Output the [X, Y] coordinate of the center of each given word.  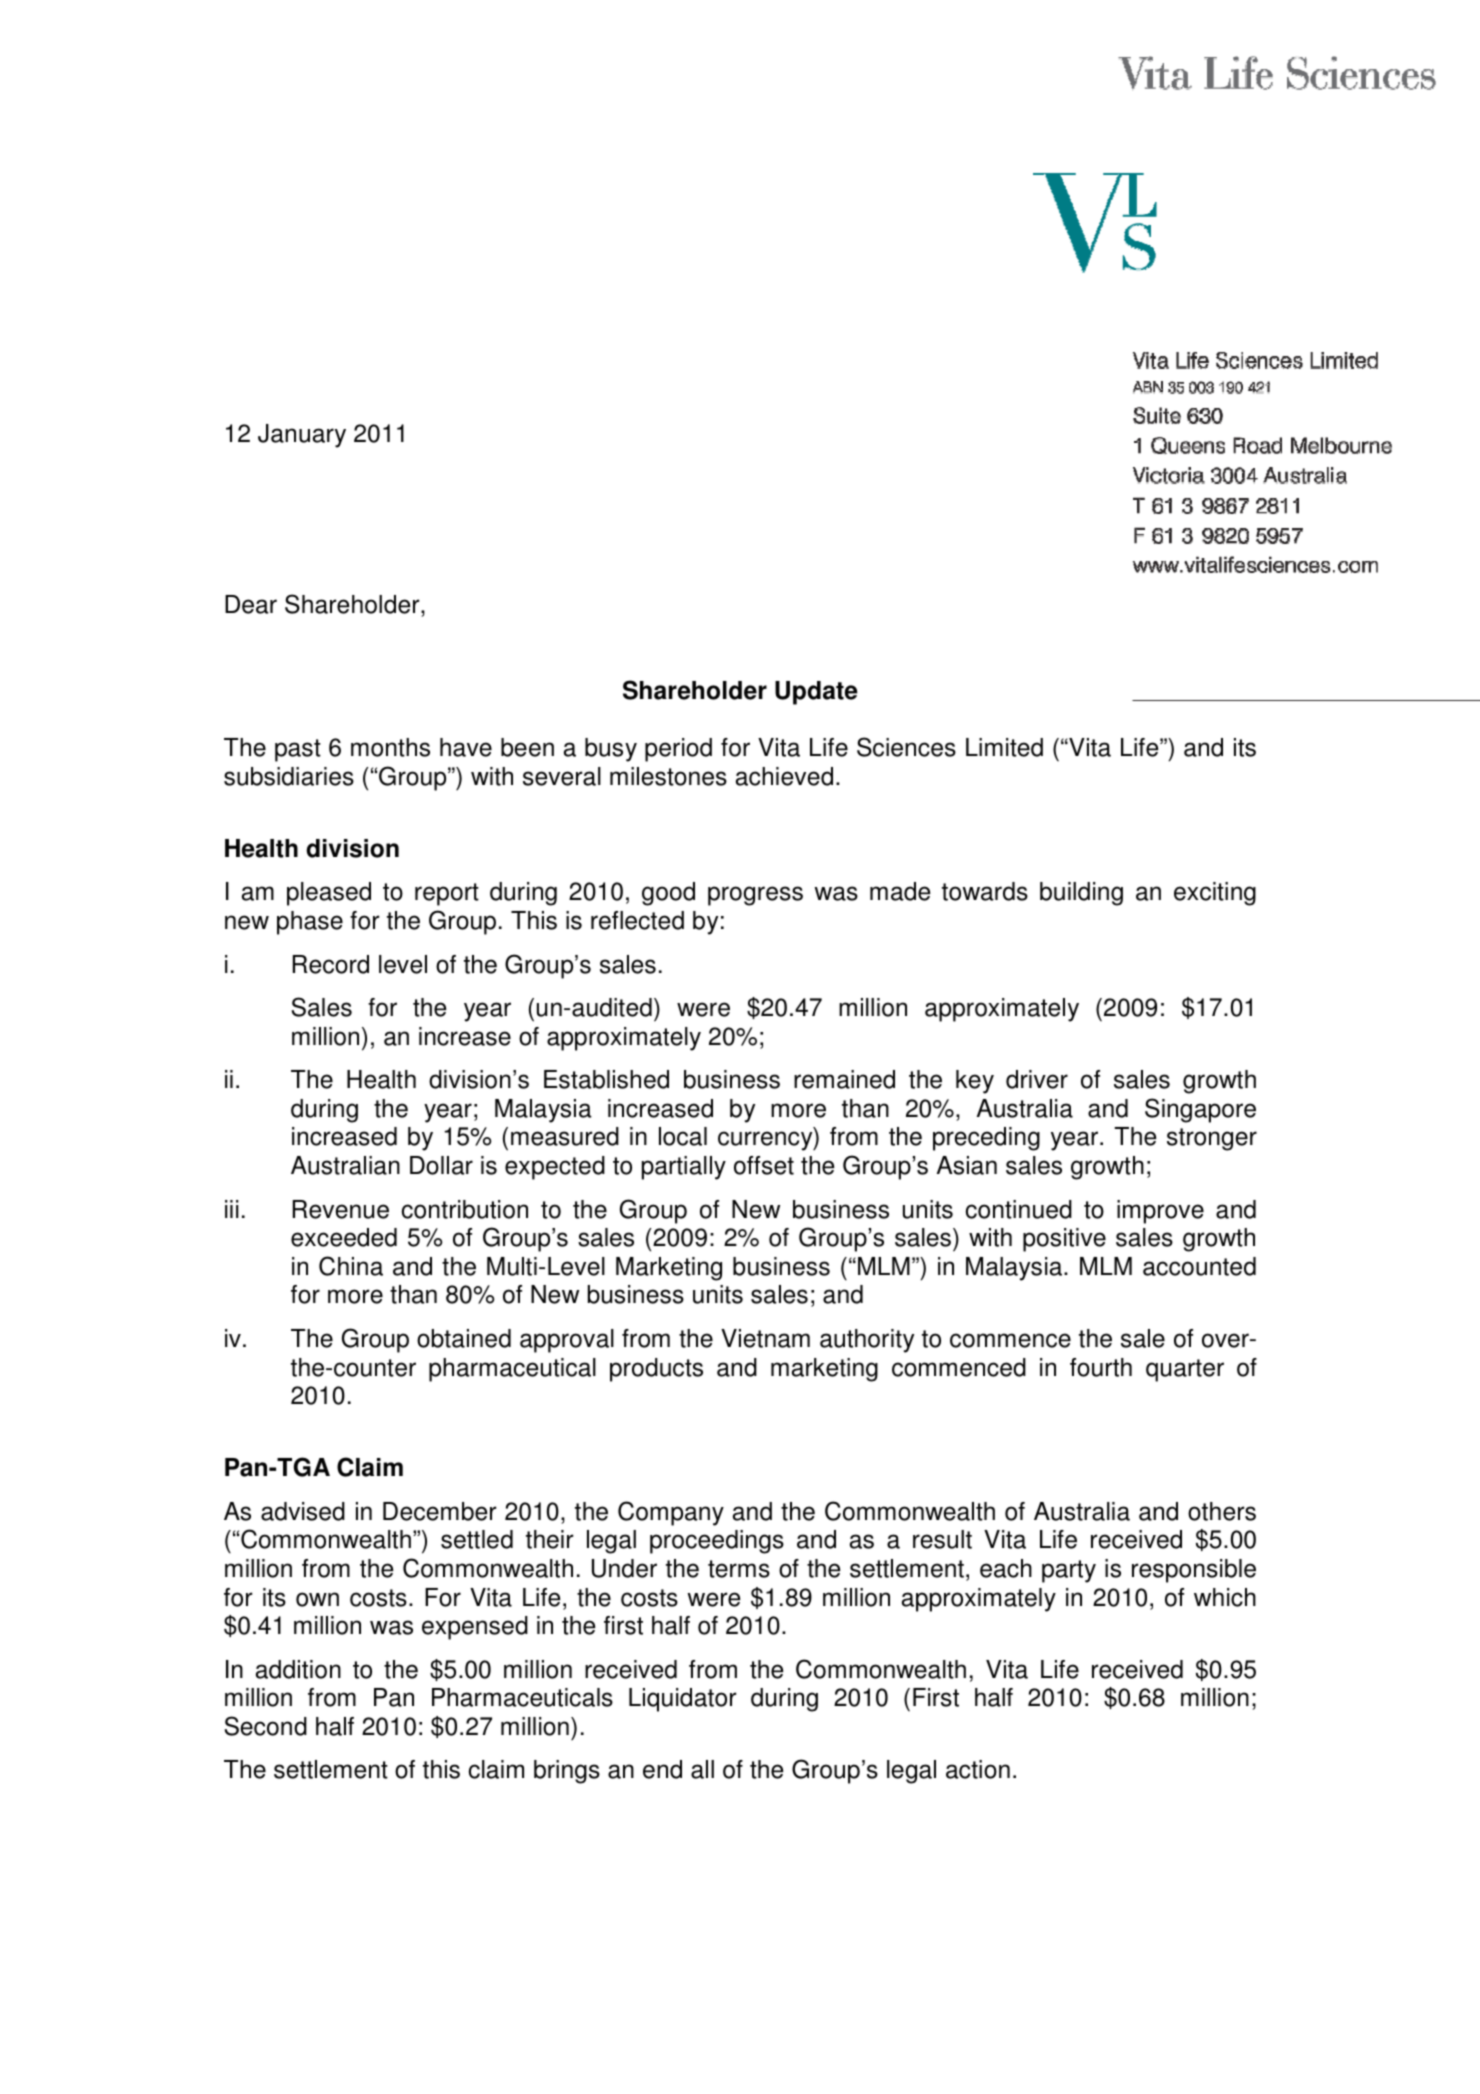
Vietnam [765, 1338]
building [1081, 894]
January [302, 436]
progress [755, 896]
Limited [1004, 747]
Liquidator [683, 1700]
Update [816, 693]
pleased [329, 894]
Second [265, 1726]
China [351, 1266]
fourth [1101, 1367]
